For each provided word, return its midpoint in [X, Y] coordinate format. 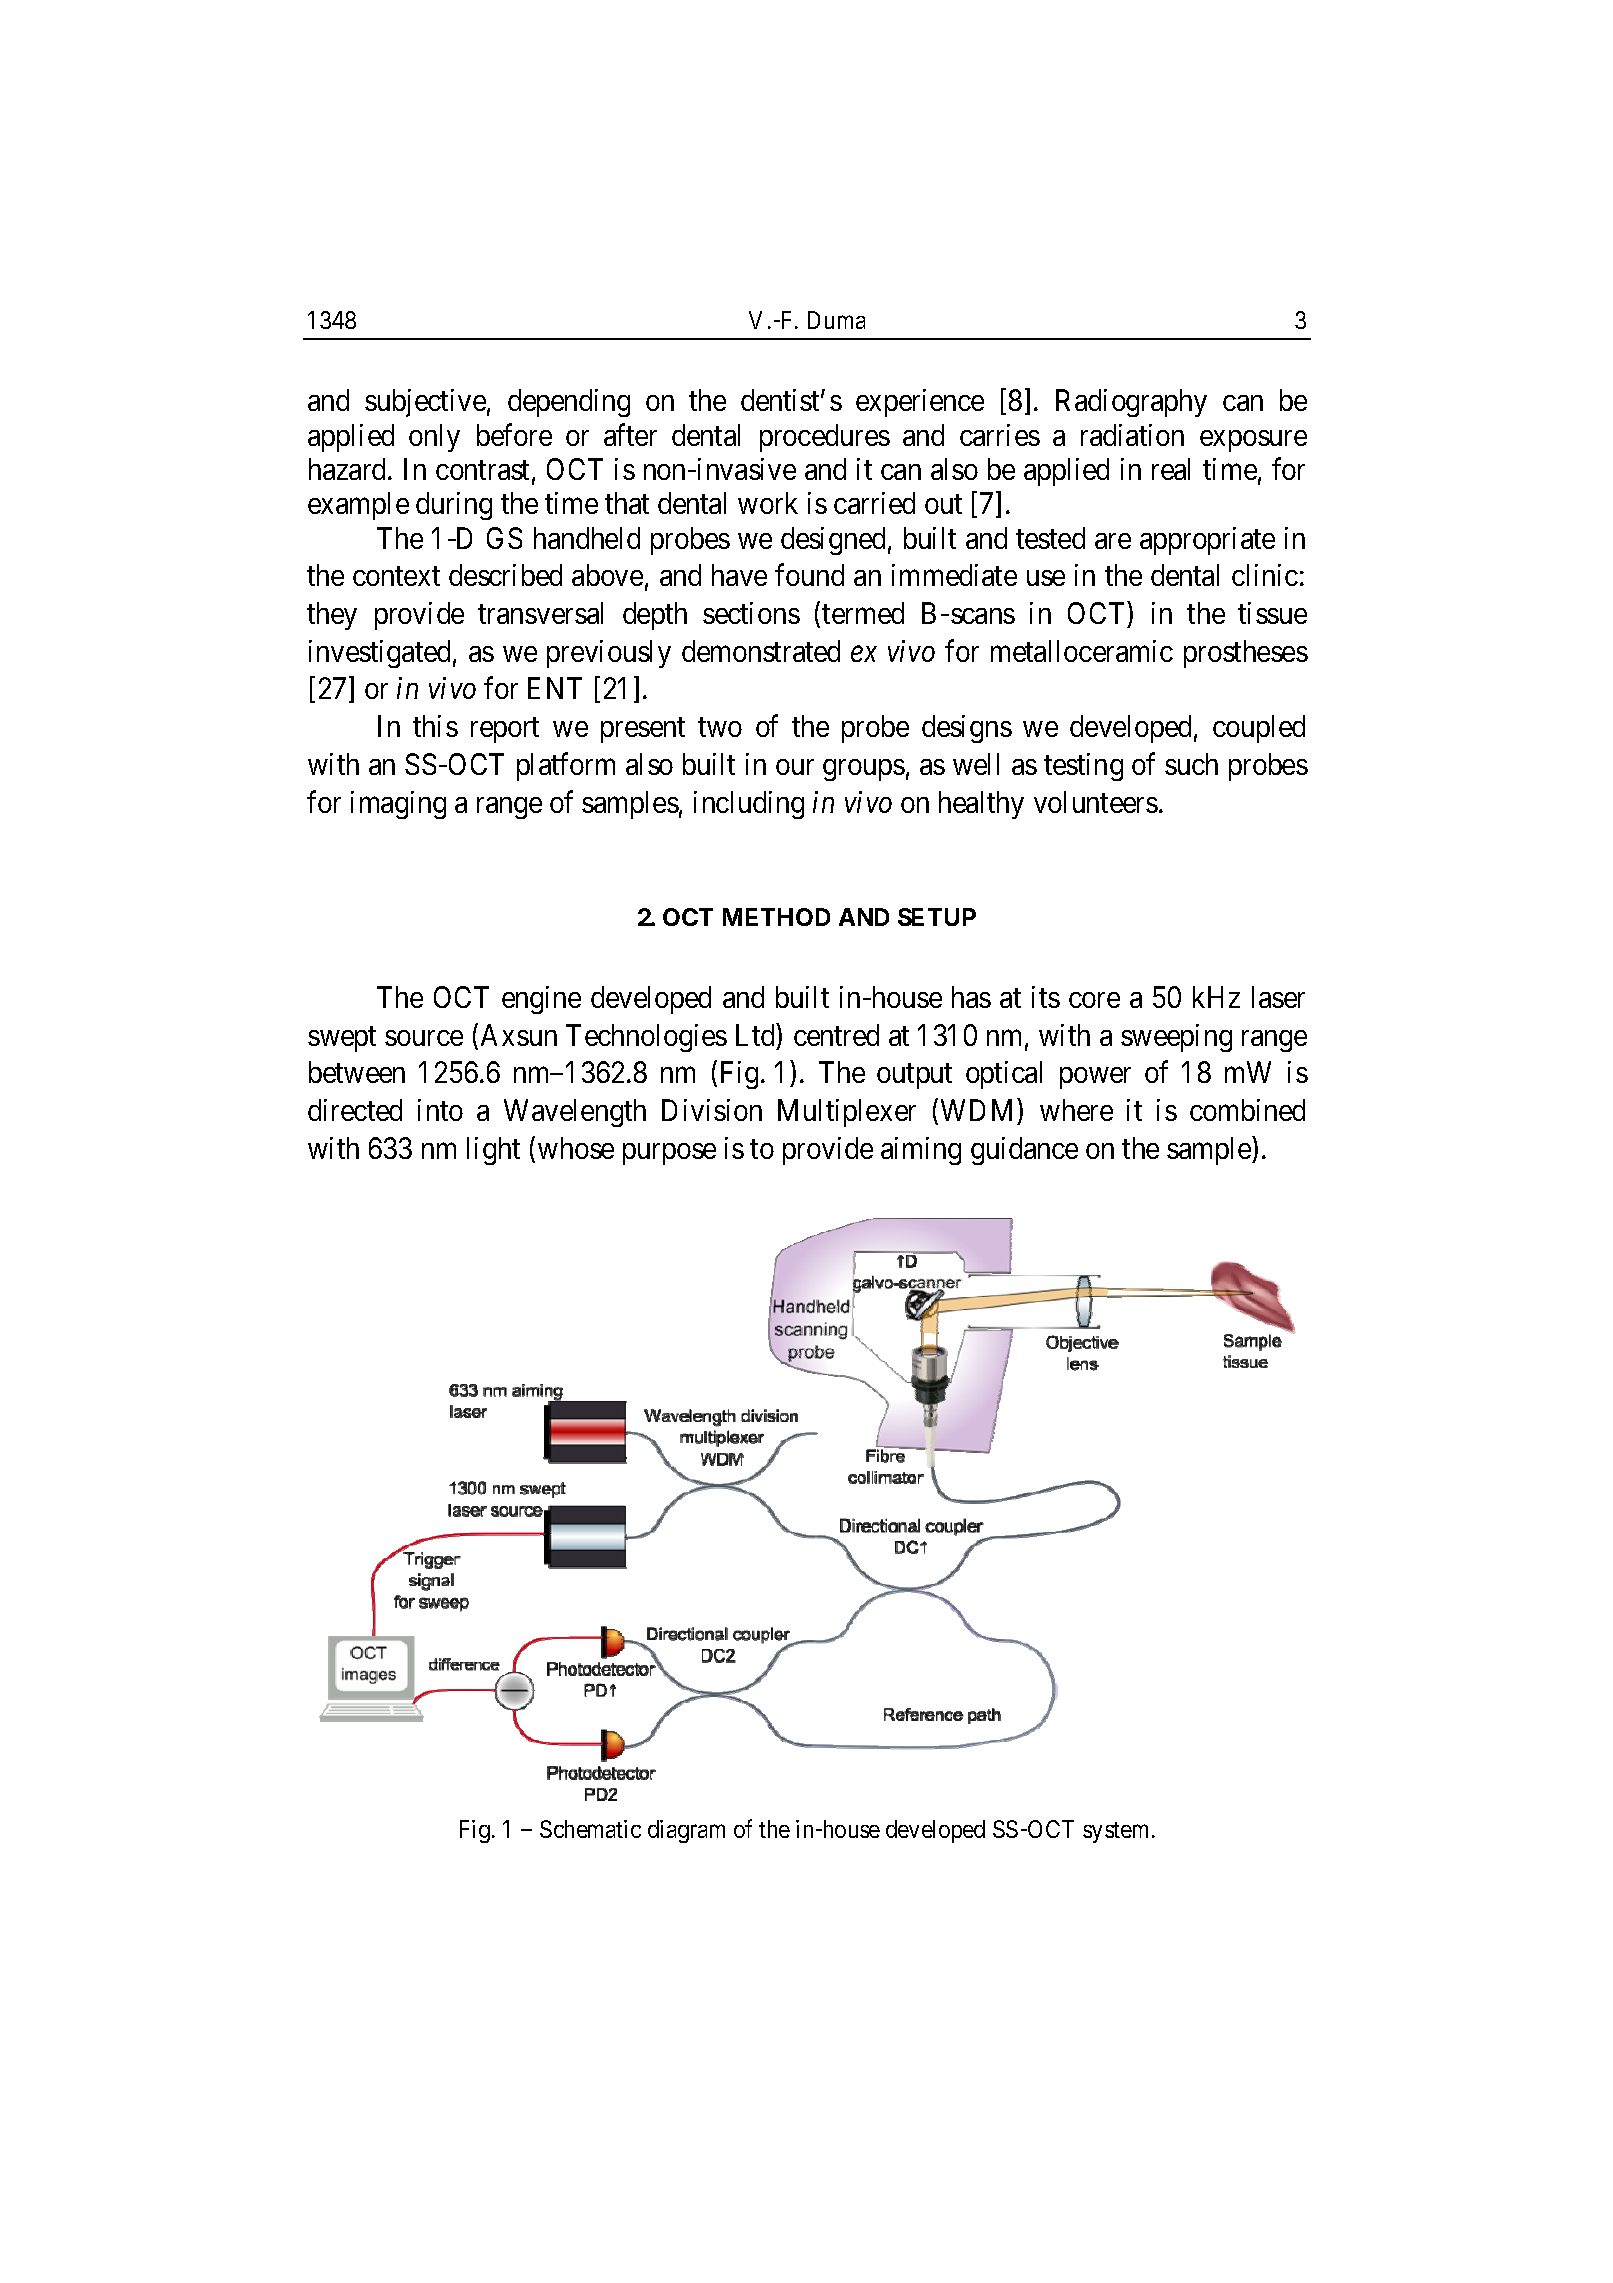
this [435, 726]
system [1118, 1832]
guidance [1024, 1151]
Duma [836, 320]
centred [836, 1035]
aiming [921, 1151]
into [440, 1110]
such [1191, 764]
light [493, 1151]
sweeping [1176, 1038]
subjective [425, 403]
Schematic [590, 1829]
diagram [686, 1831]
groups [864, 770]
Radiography [1131, 403]
